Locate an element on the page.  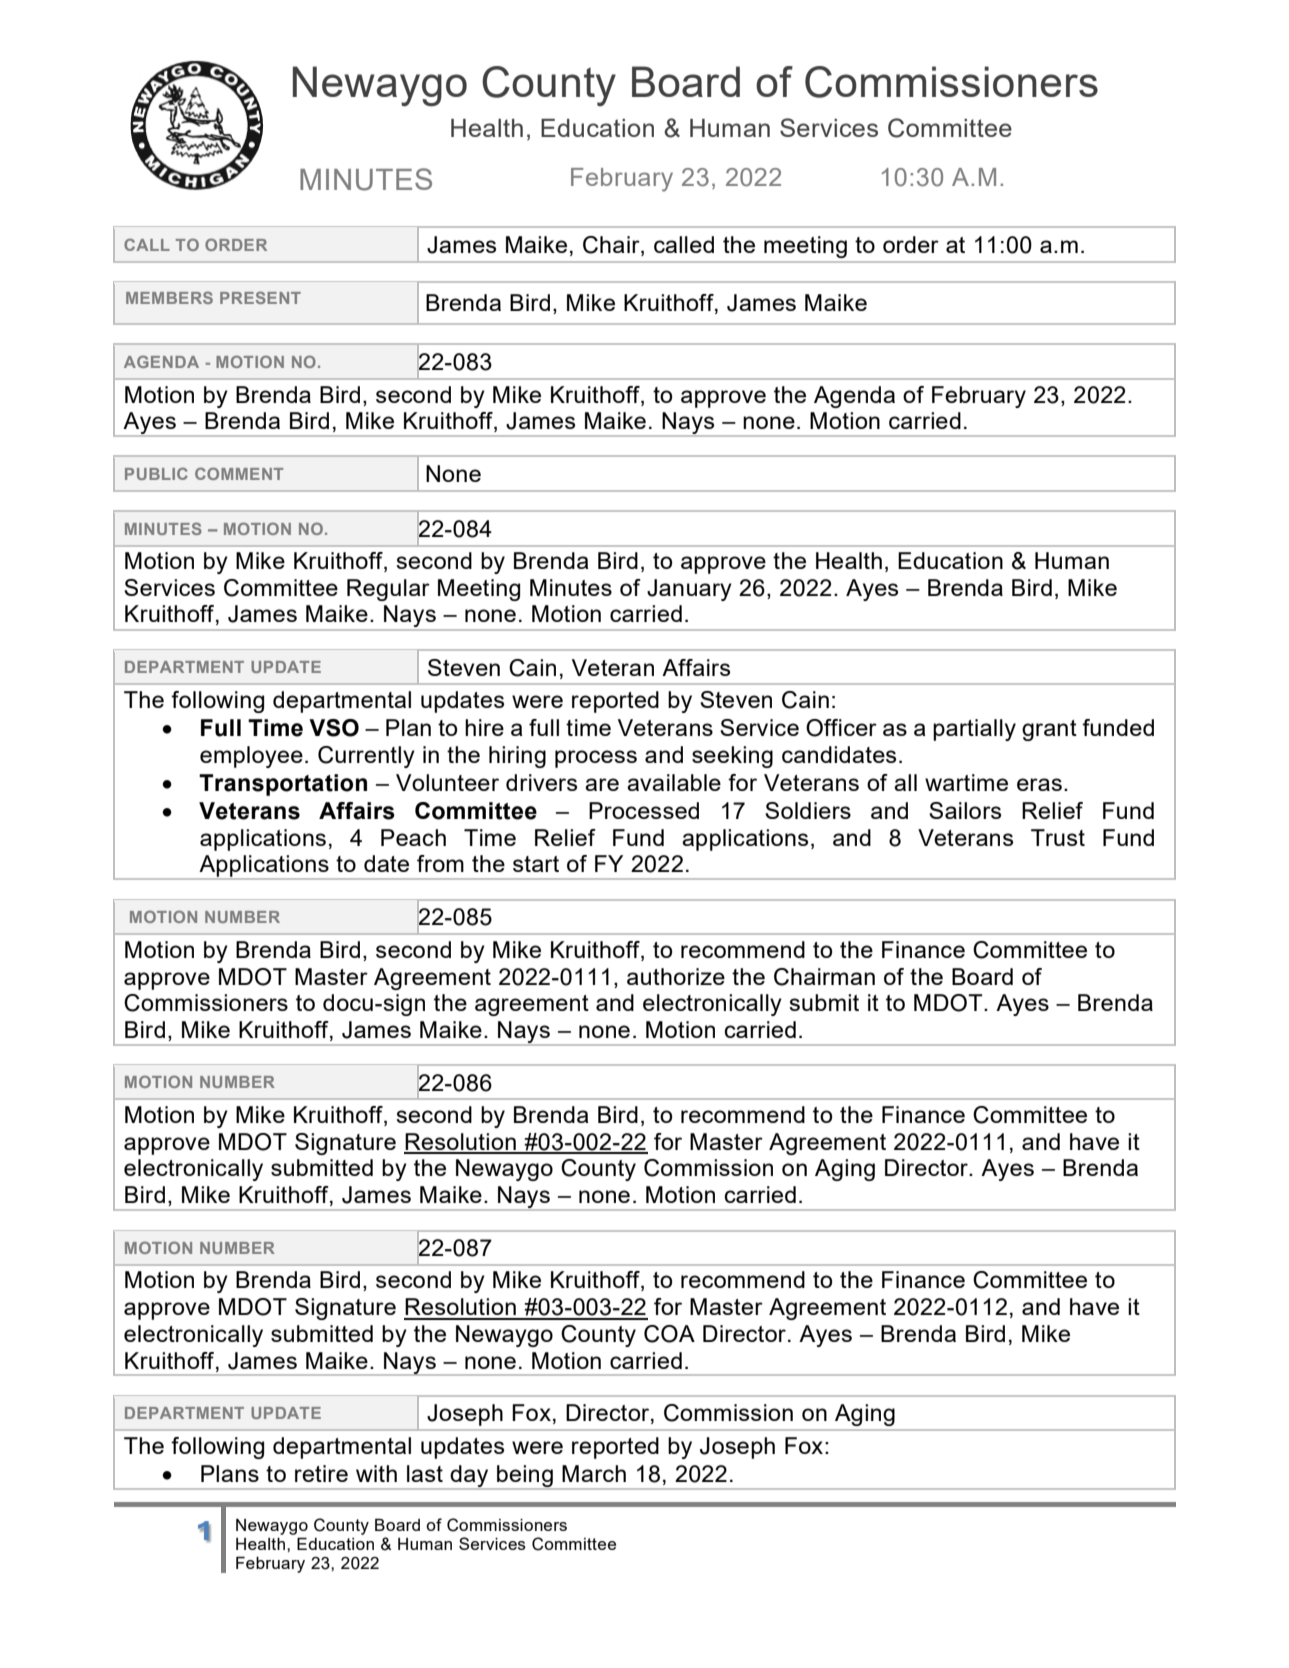
partially is located at coordinates (974, 730).
